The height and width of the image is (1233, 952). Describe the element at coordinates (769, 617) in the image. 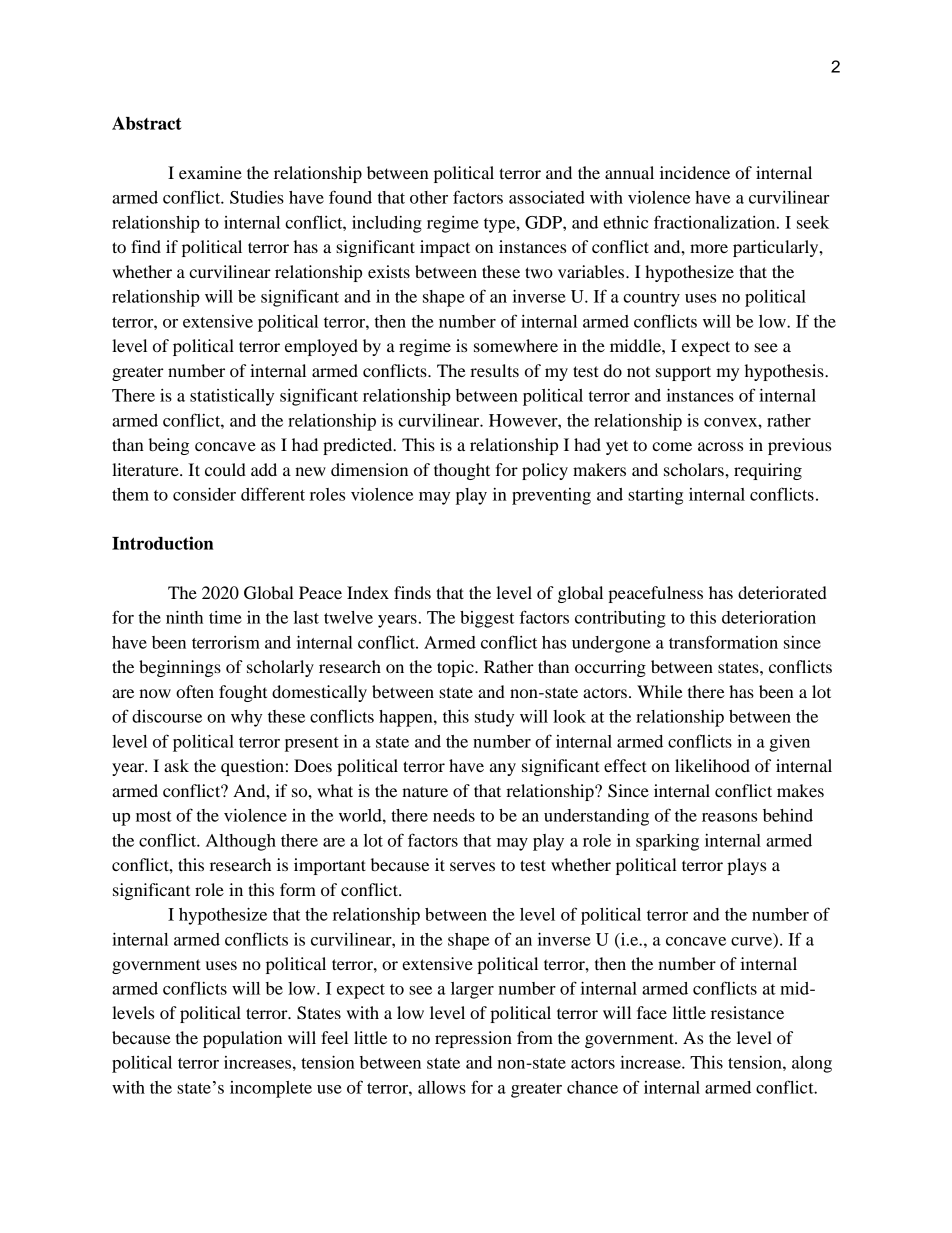

I see `deterioration` at that location.
